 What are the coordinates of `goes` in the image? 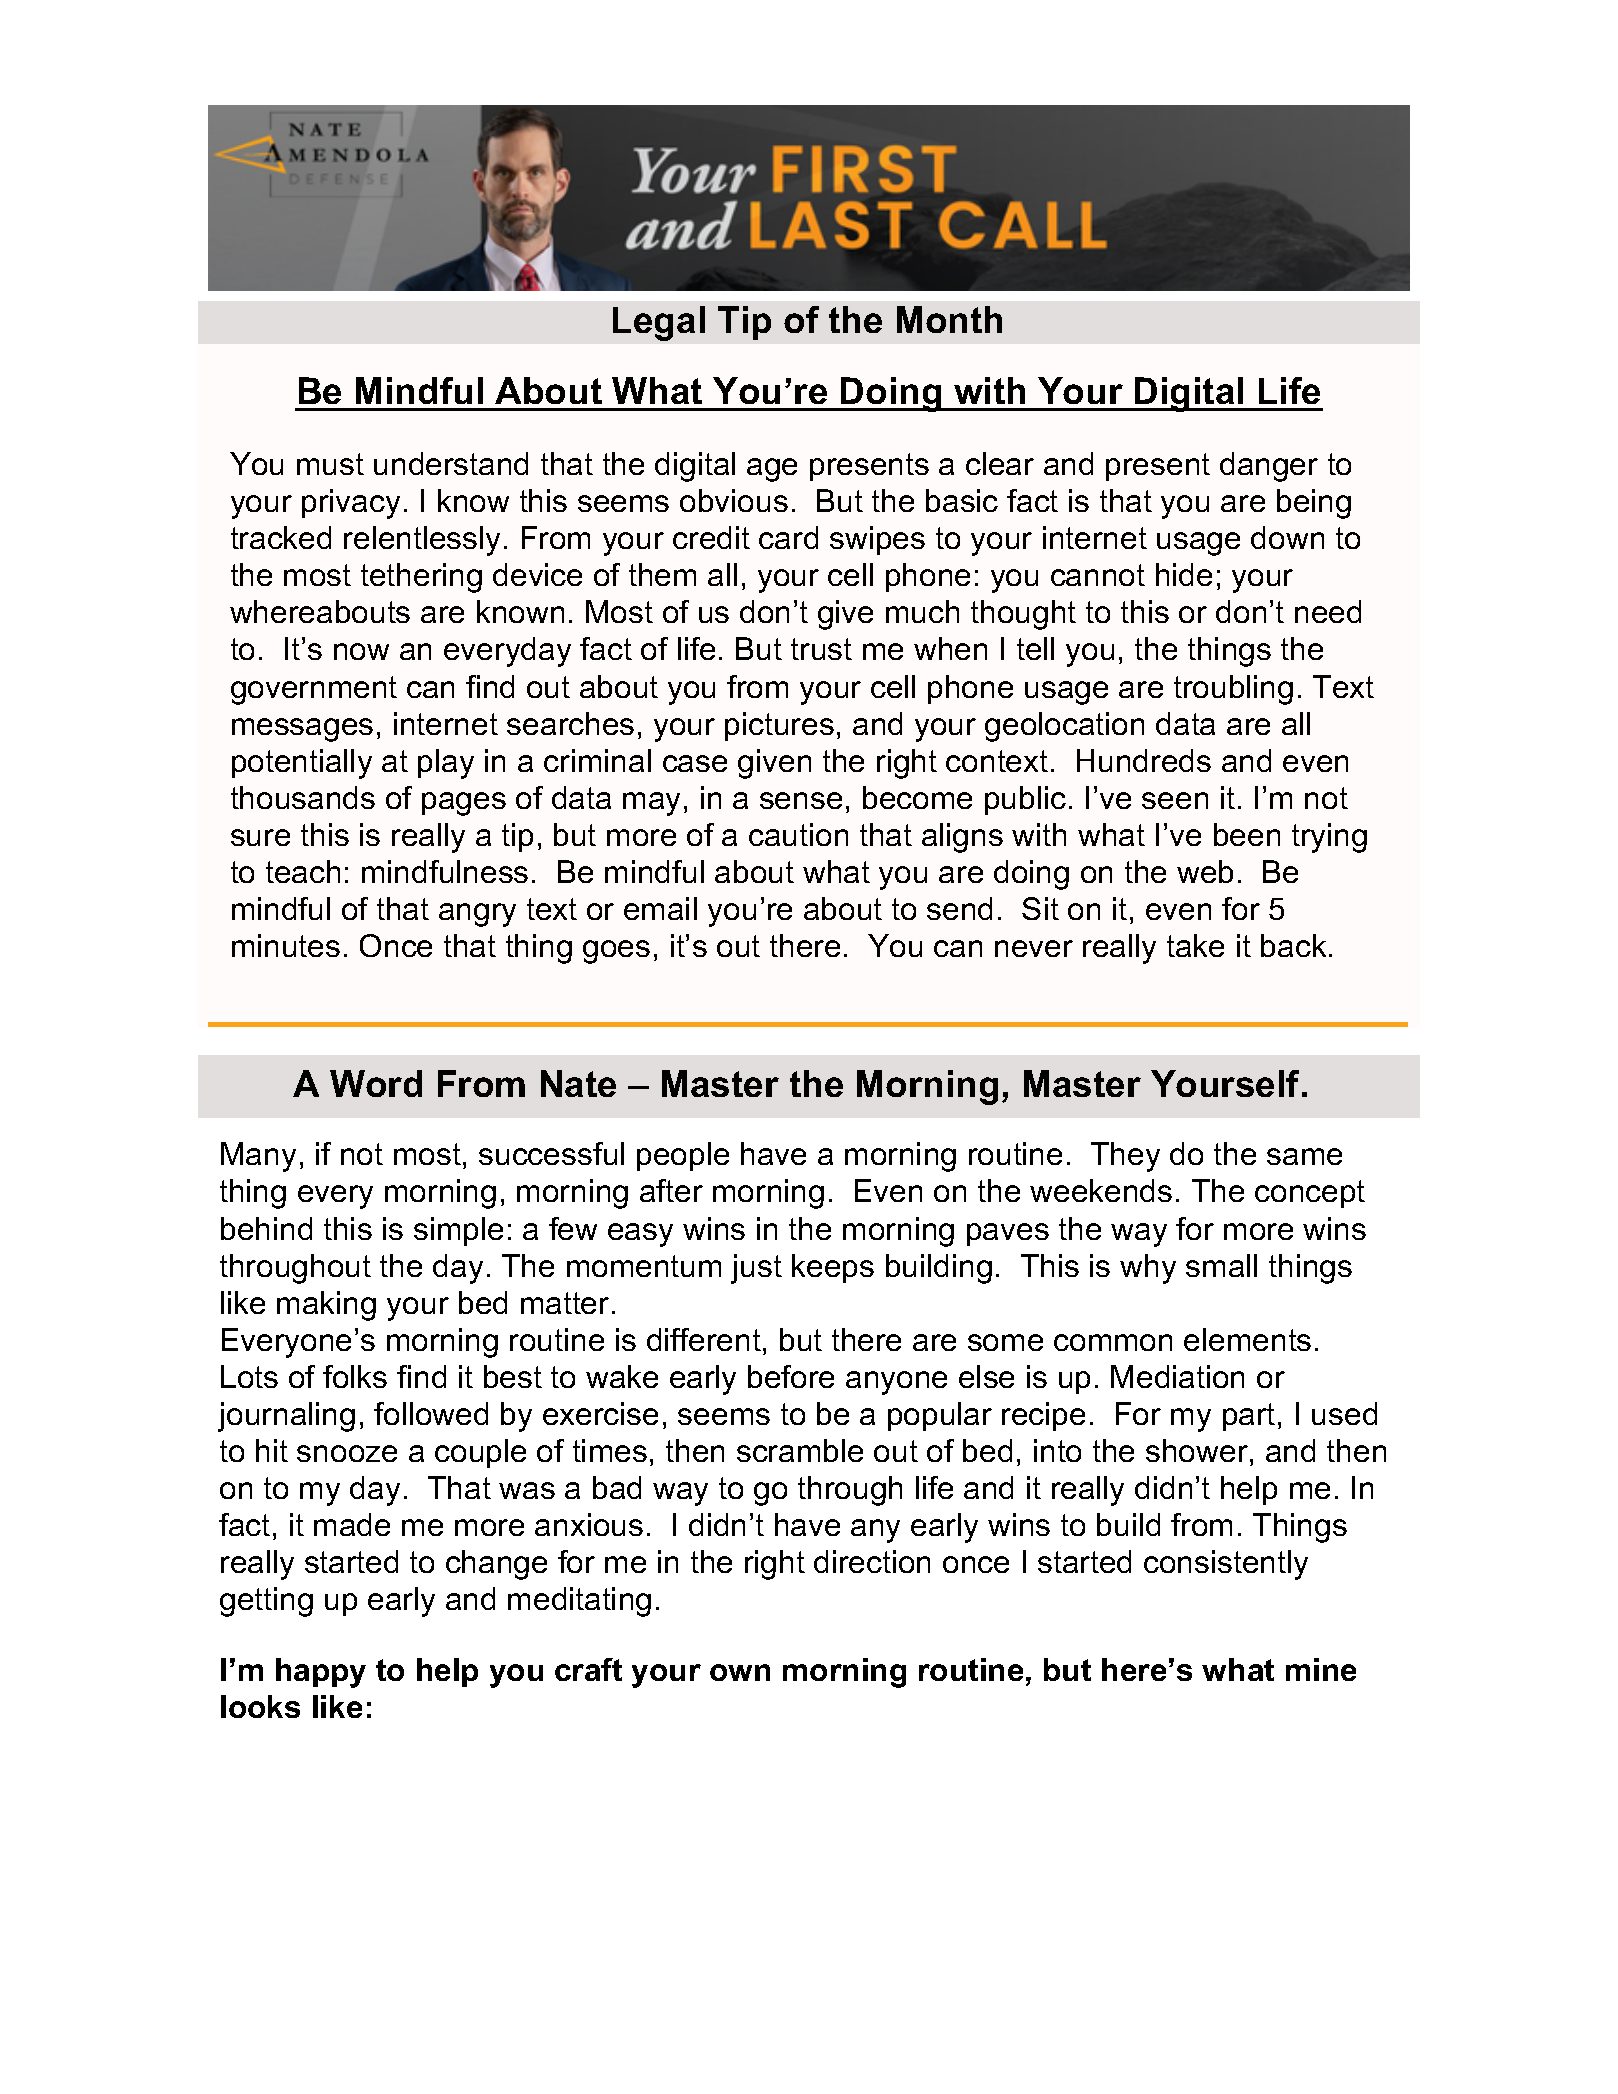 It's located at (616, 952).
